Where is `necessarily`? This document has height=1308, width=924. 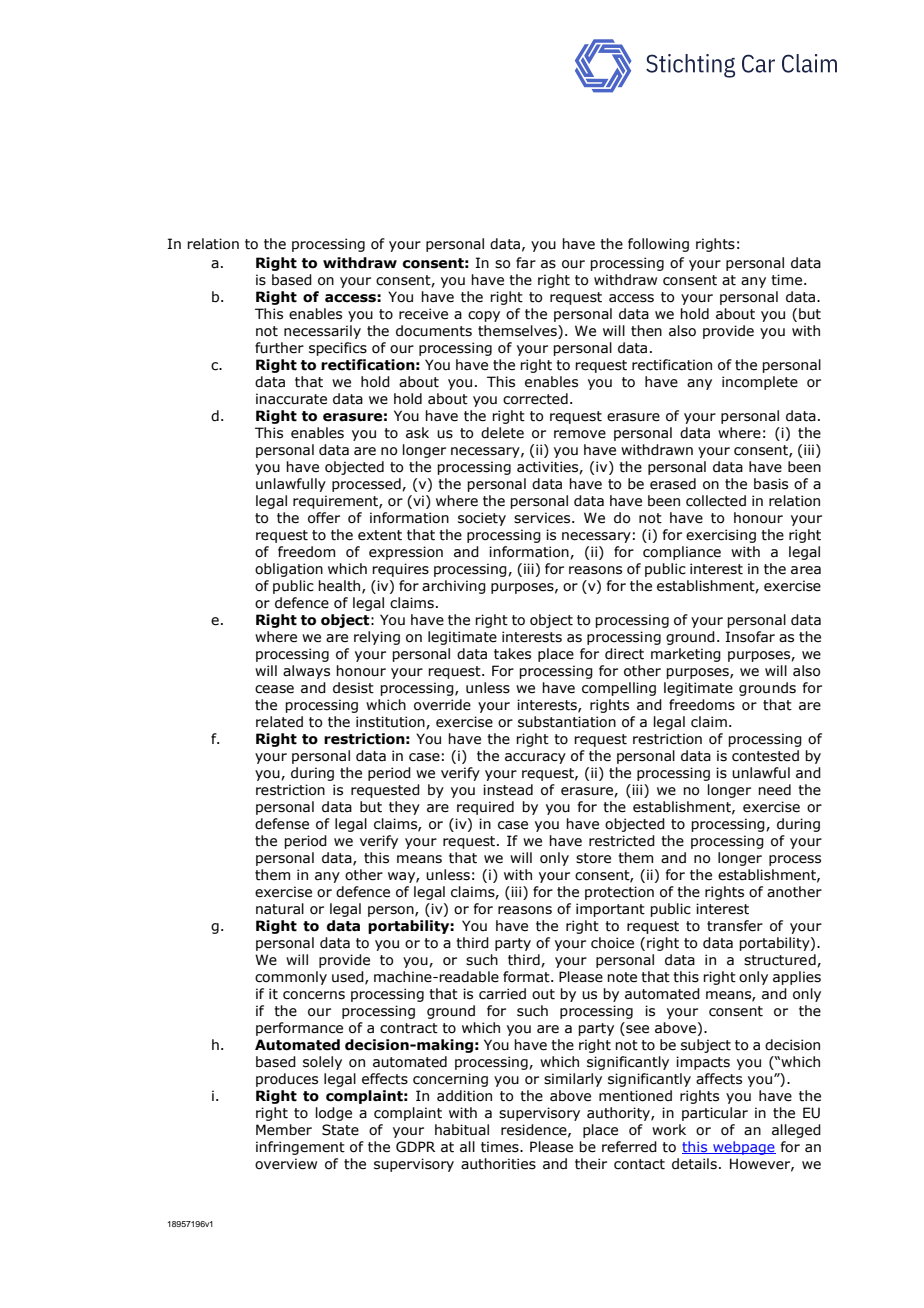 necessarily is located at coordinates (322, 332).
